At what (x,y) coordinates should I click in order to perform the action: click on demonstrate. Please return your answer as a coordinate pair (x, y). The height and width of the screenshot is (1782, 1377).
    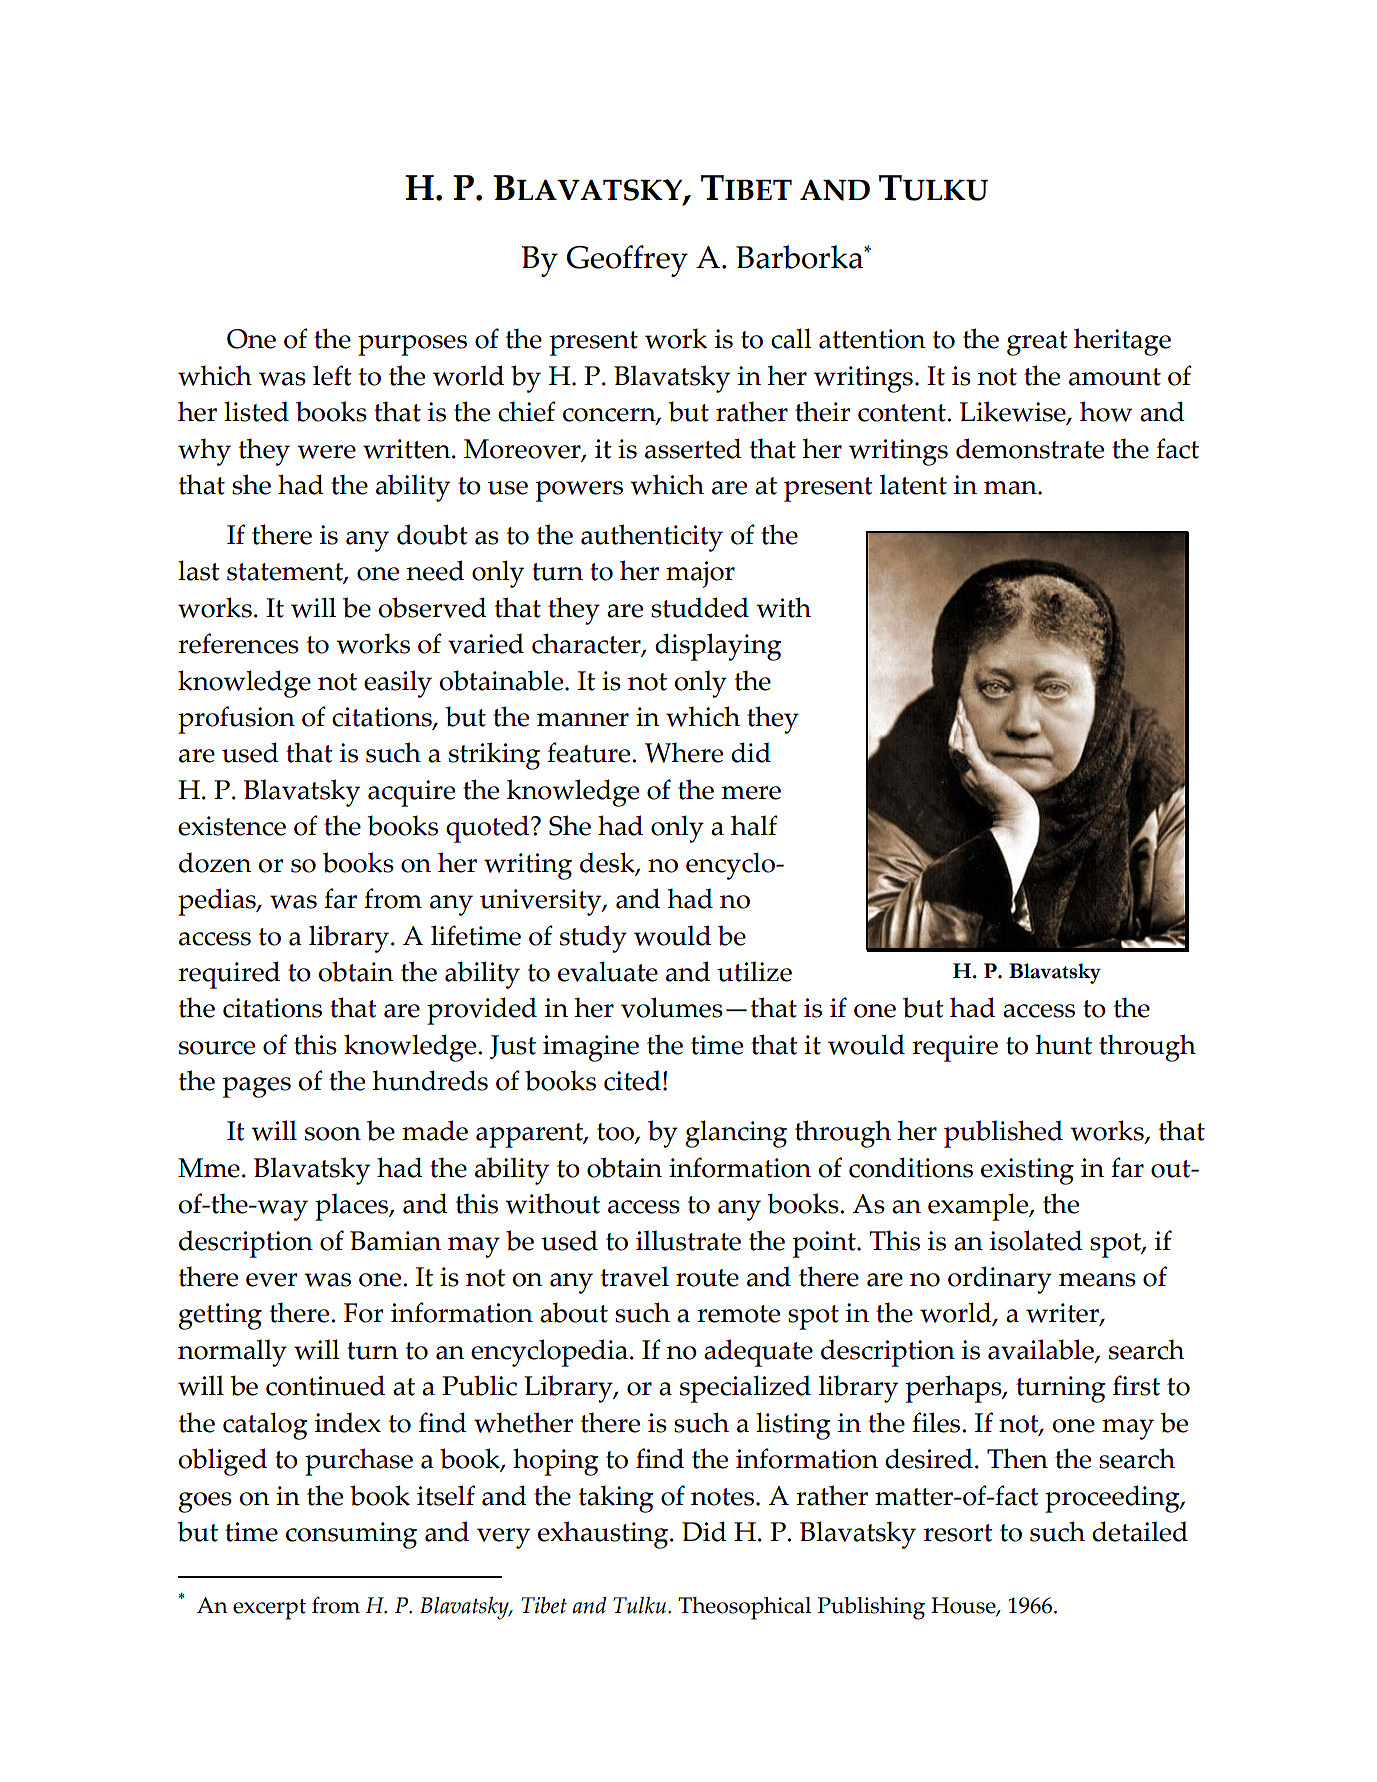
    Looking at the image, I should click on (1030, 448).
